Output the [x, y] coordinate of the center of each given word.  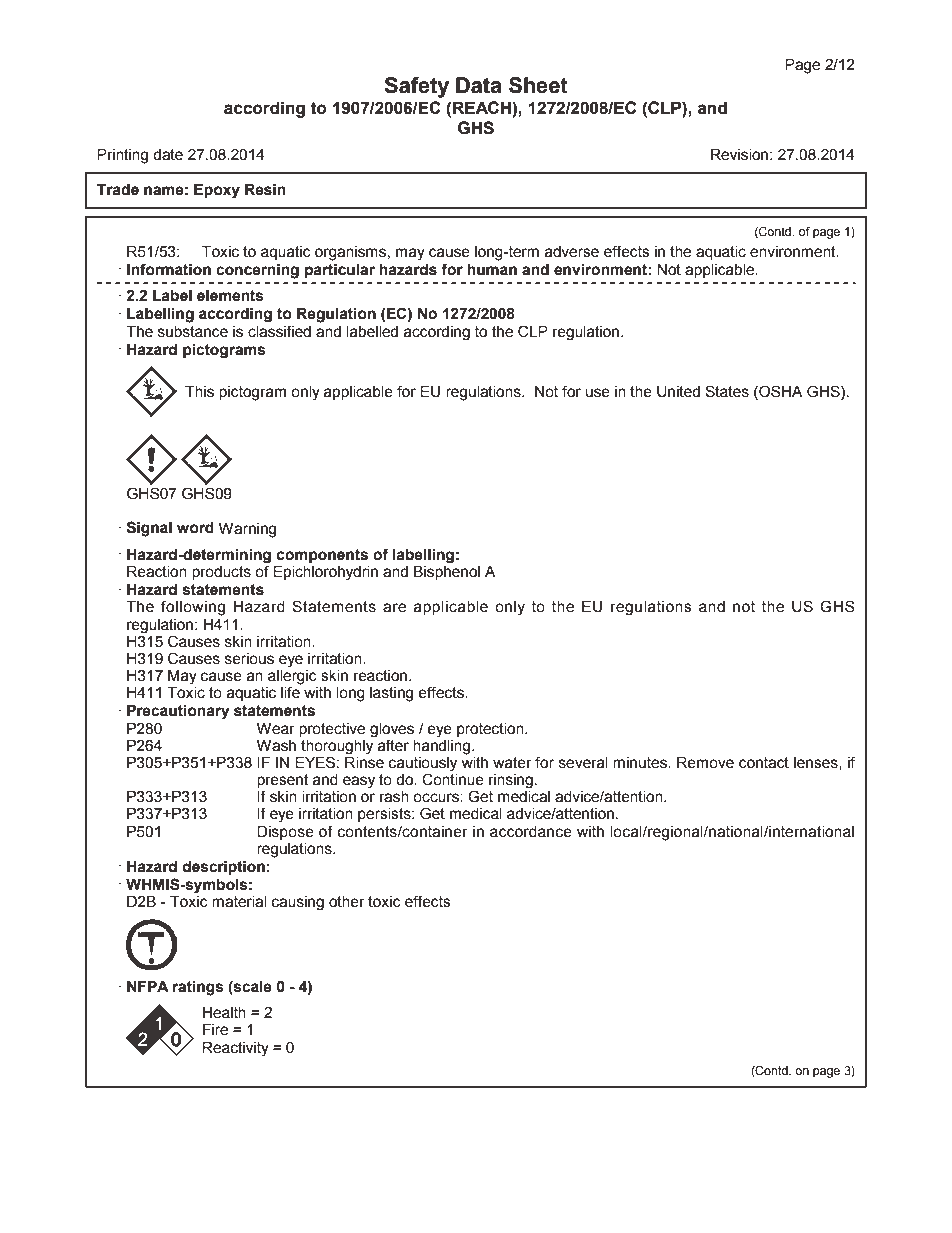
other [347, 902]
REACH [483, 107]
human [492, 270]
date [168, 155]
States [727, 391]
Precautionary [178, 712]
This [199, 392]
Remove [705, 763]
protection [491, 730]
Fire [215, 1030]
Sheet [538, 85]
